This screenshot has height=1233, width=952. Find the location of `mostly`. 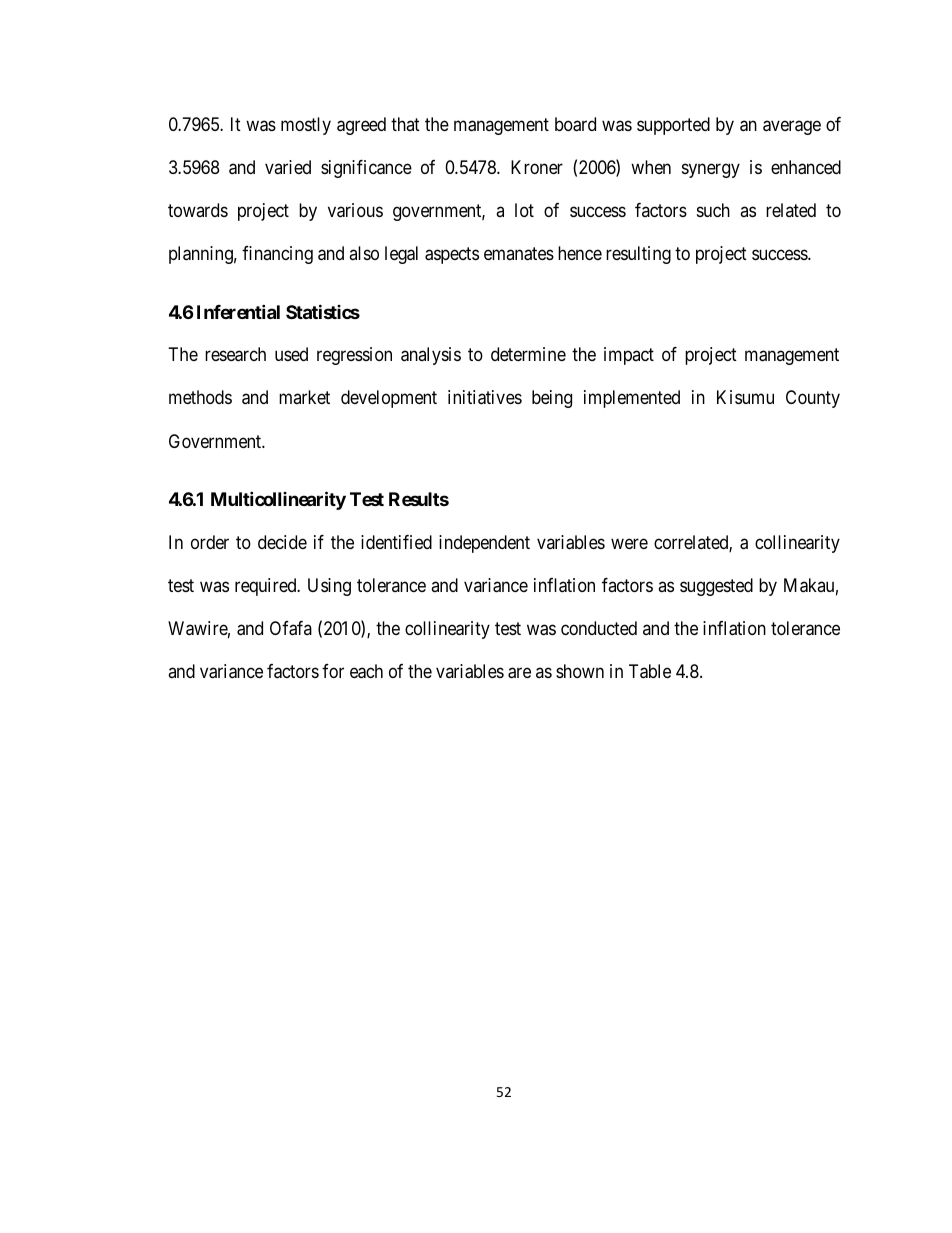

mostly is located at coordinates (306, 126).
